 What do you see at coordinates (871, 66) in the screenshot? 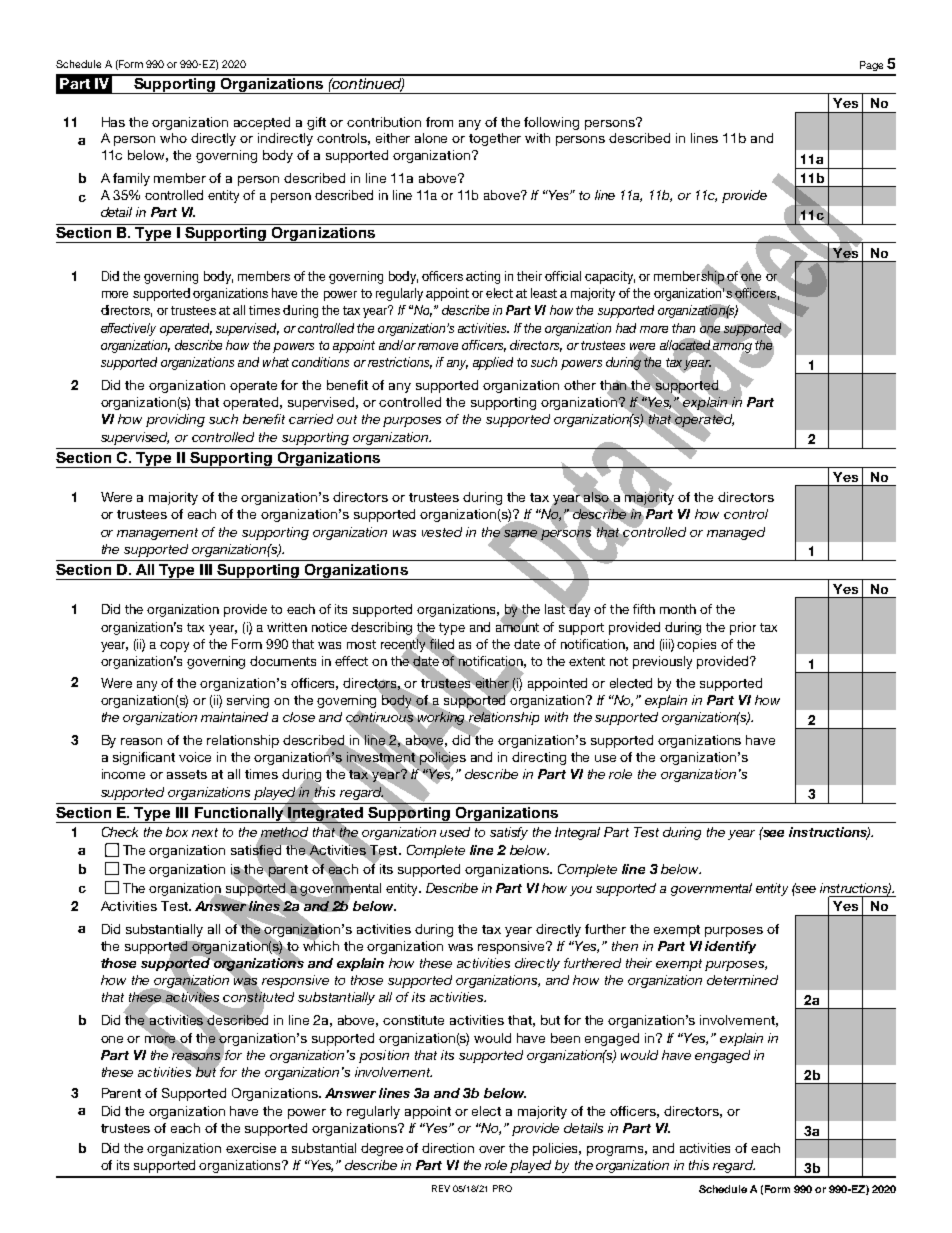
I see `Page` at bounding box center [871, 66].
